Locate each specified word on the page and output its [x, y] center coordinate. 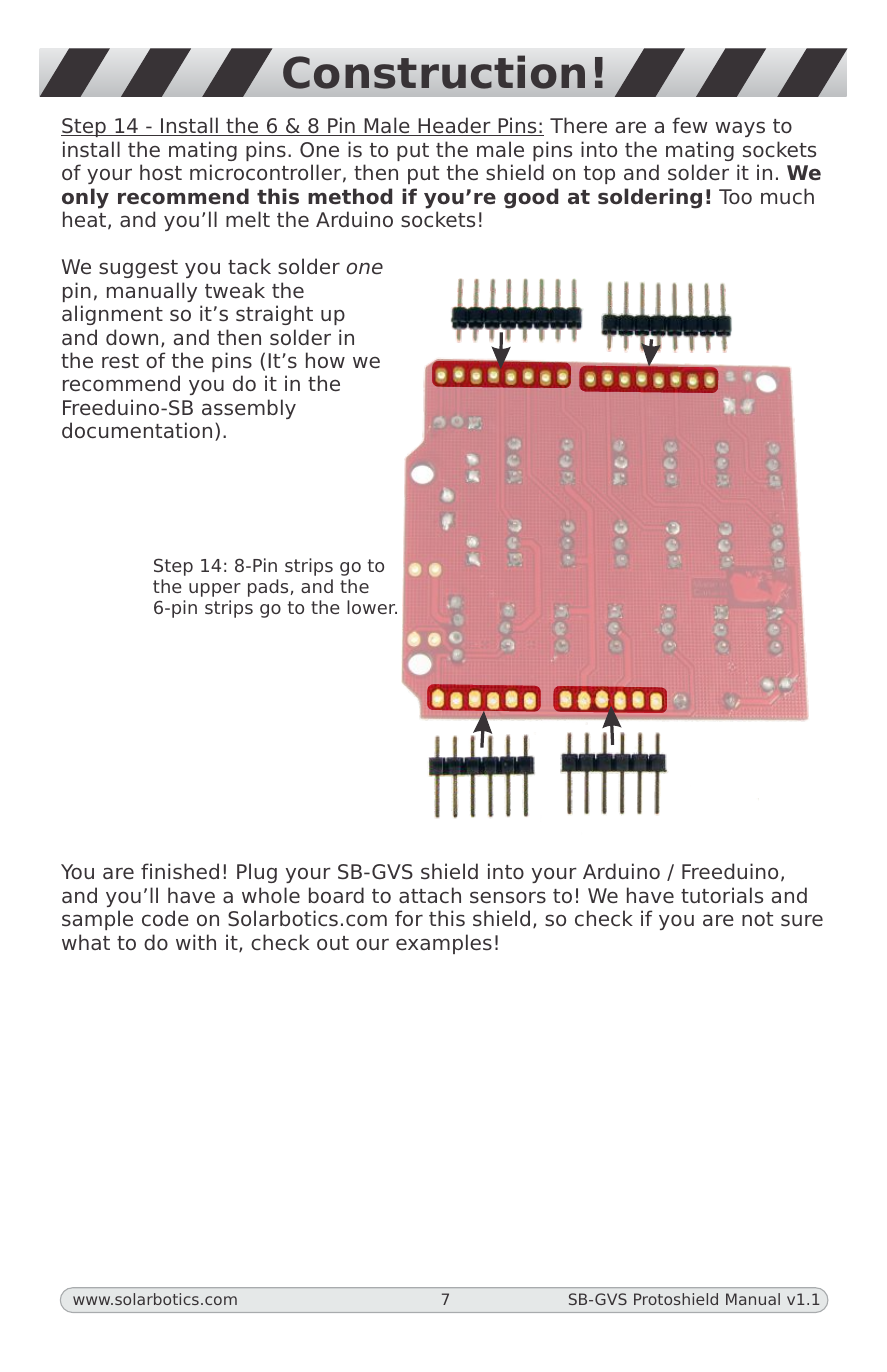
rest [120, 361]
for [409, 918]
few [690, 125]
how [325, 360]
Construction [434, 72]
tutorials [722, 895]
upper [215, 590]
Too [735, 196]
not [757, 919]
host [161, 172]
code [165, 918]
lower [372, 607]
